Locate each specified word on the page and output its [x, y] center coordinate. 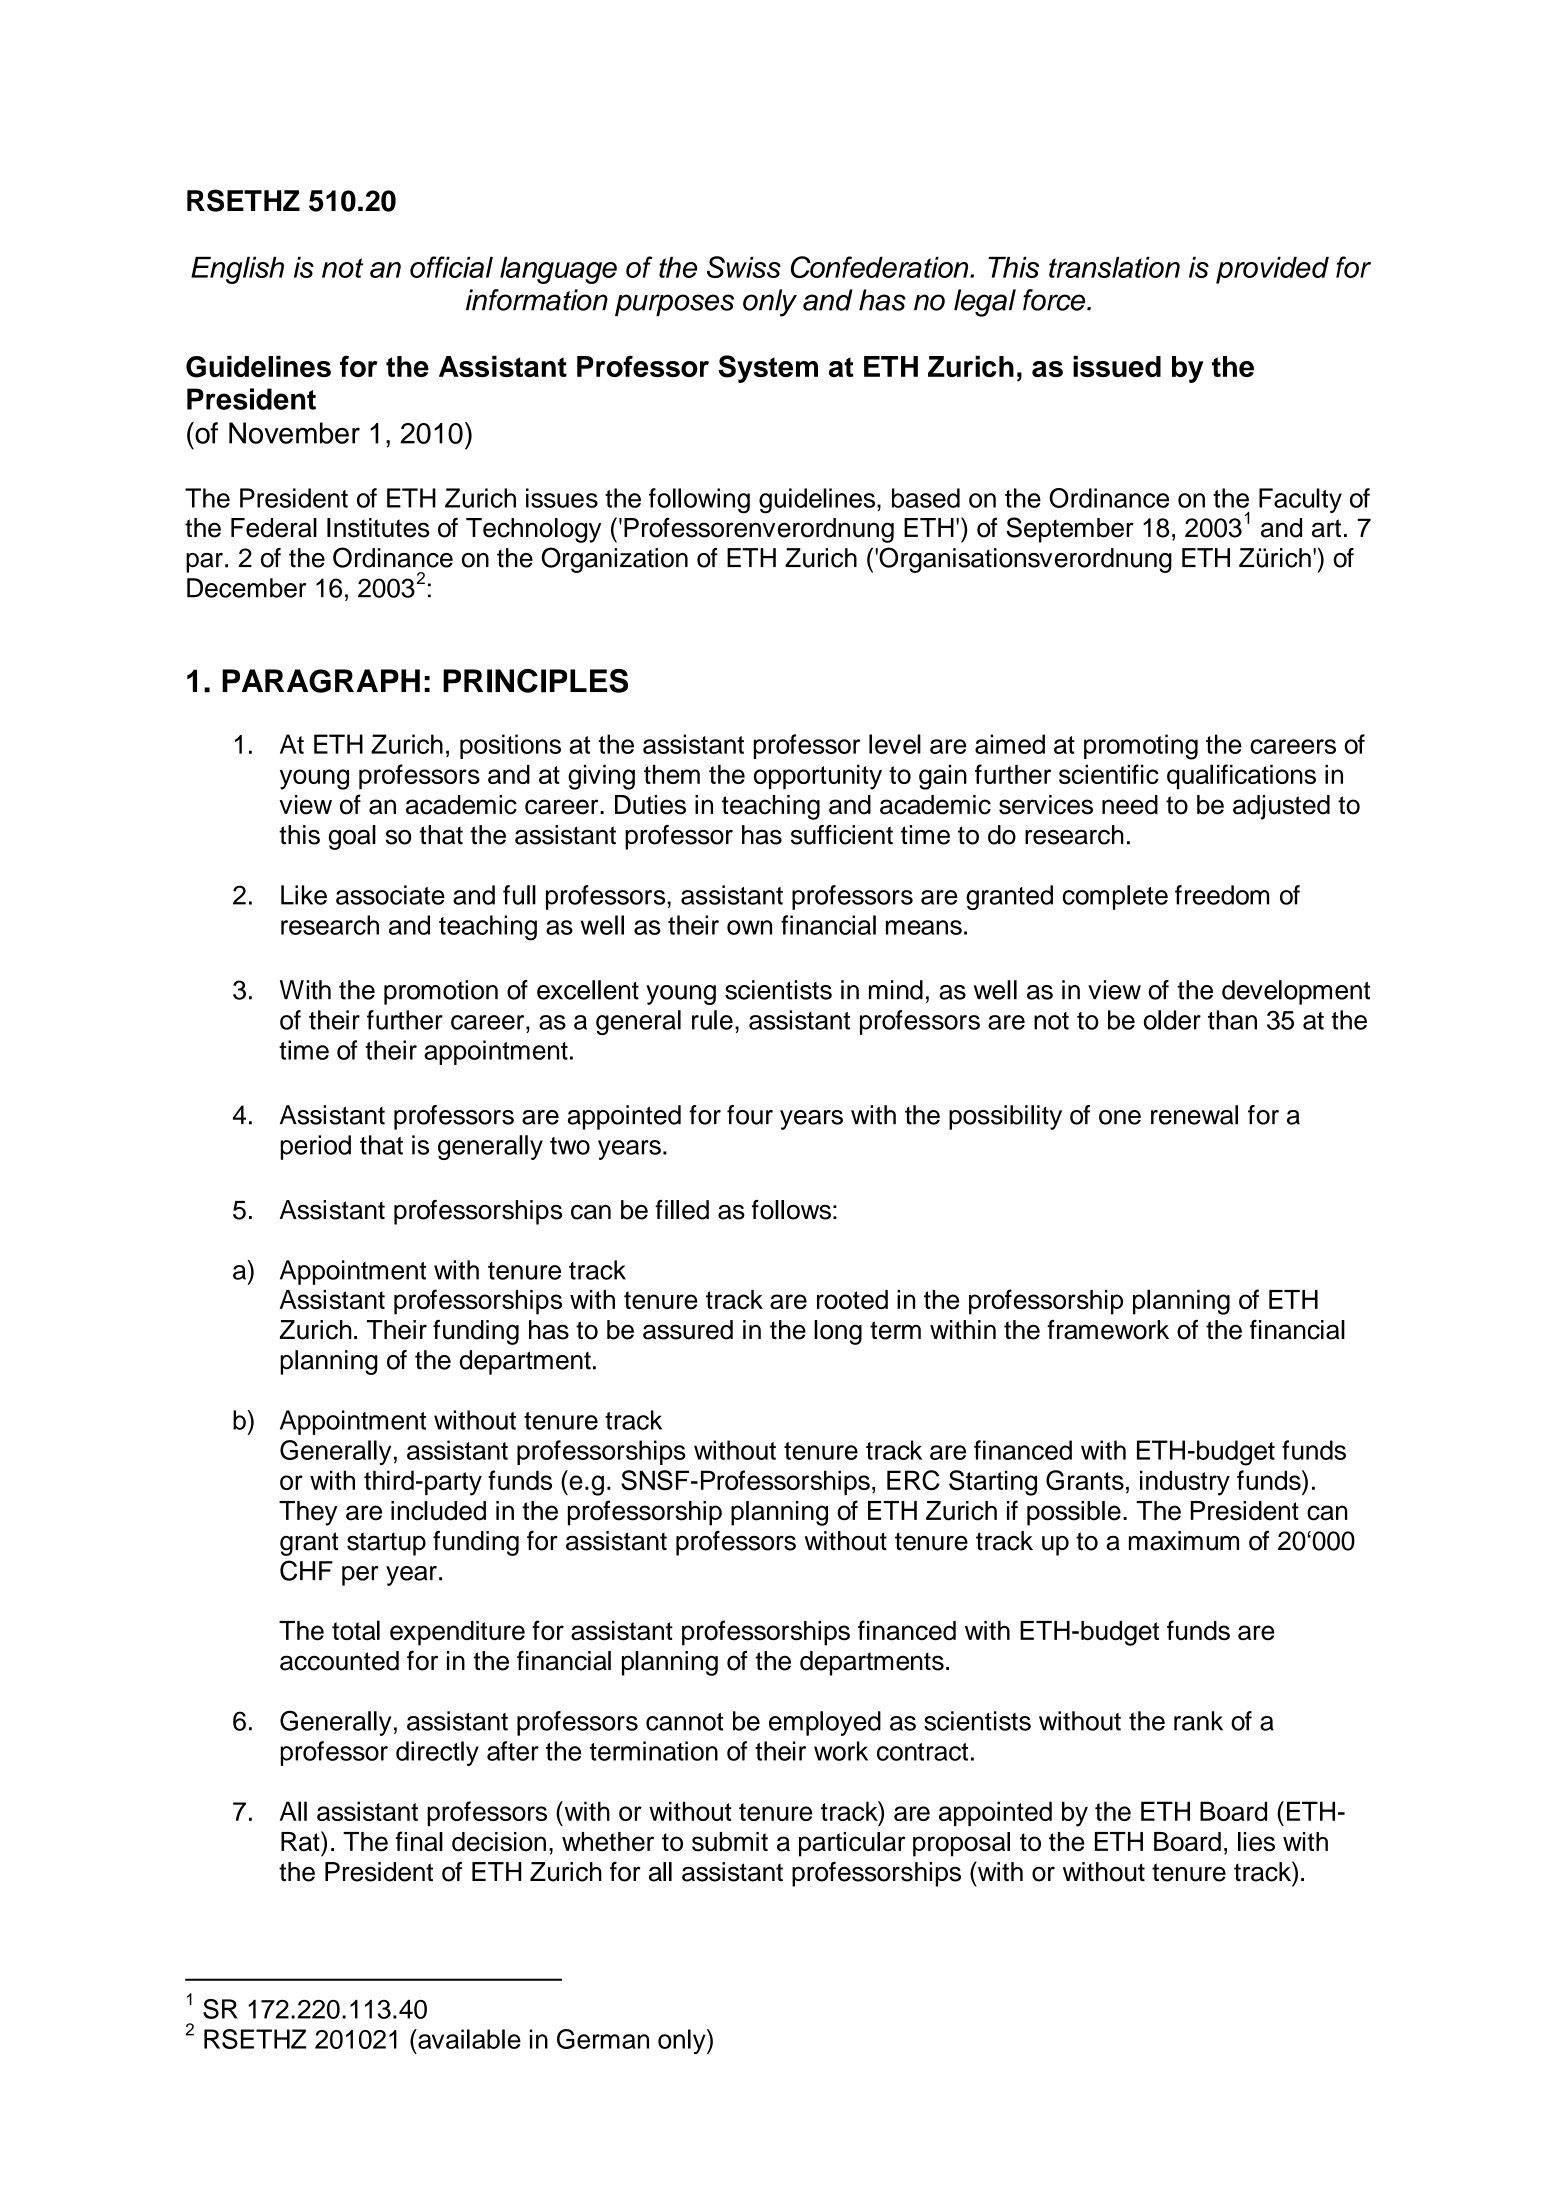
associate [390, 895]
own [749, 927]
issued [1117, 366]
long [838, 1332]
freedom [1222, 895]
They [308, 1513]
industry [1185, 1483]
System [768, 369]
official [451, 267]
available [468, 2039]
